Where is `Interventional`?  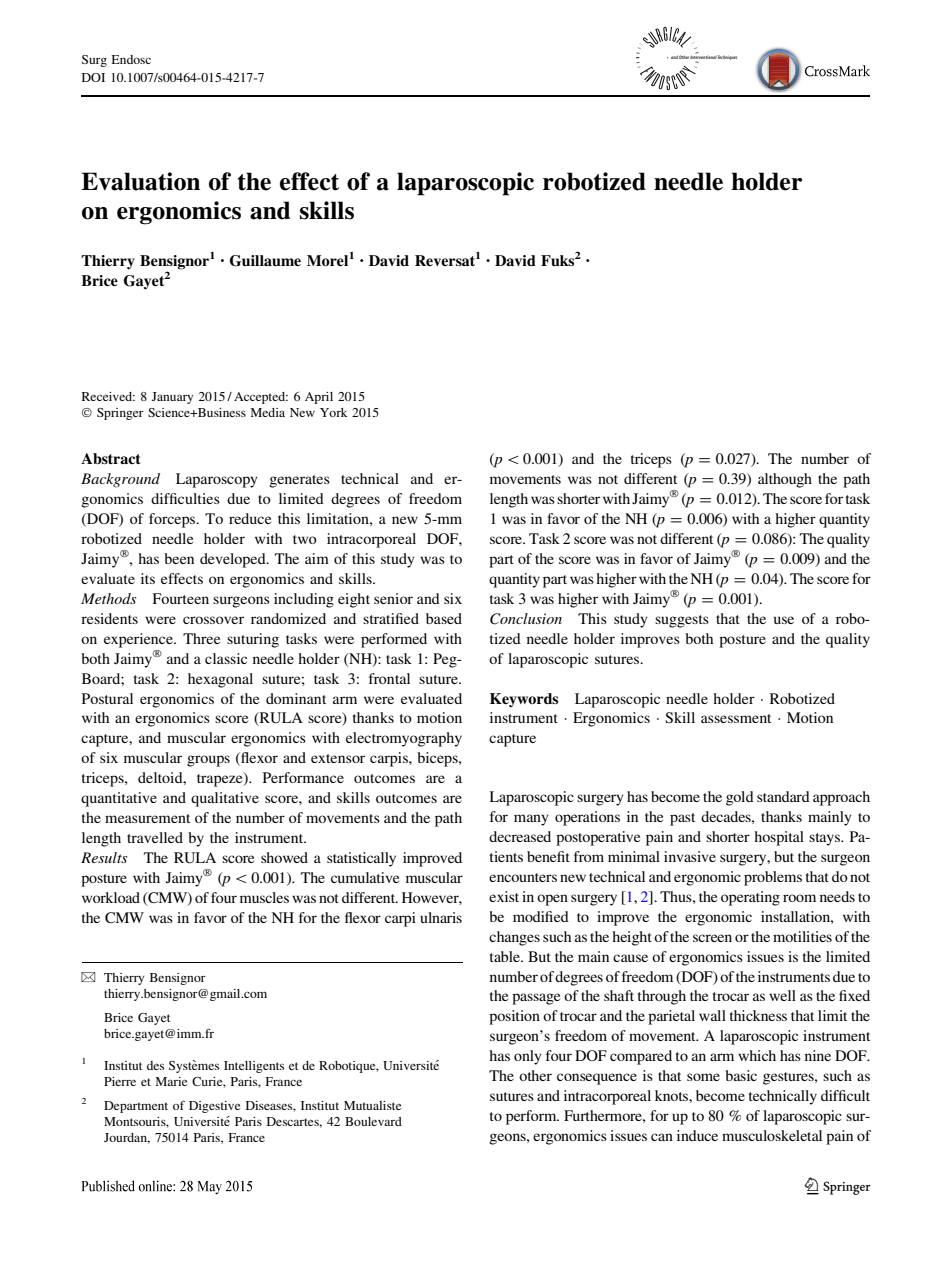 Interventional is located at coordinates (703, 56).
